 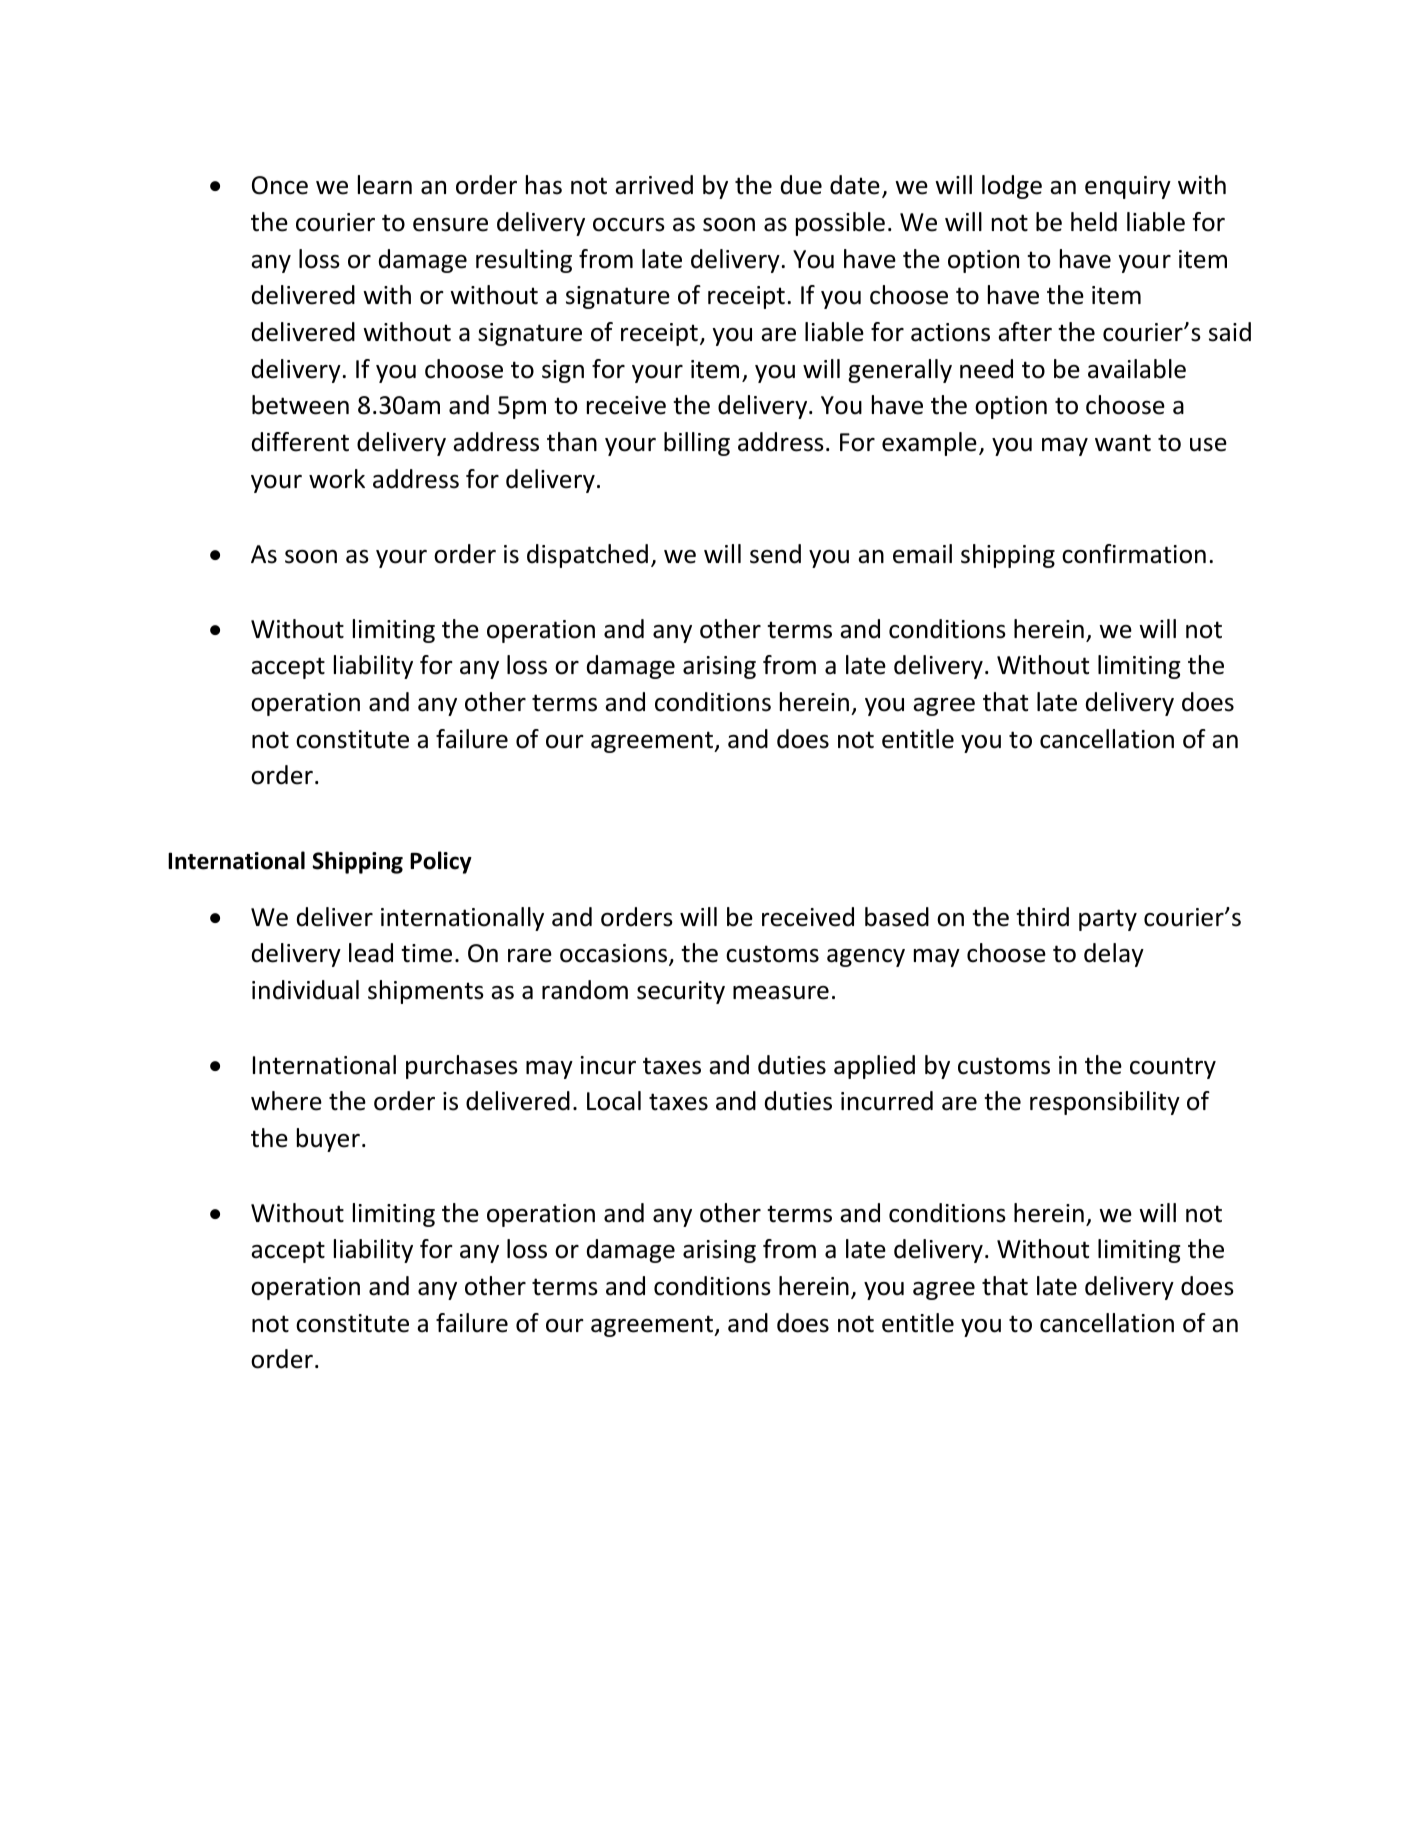 I want to click on Local, so click(x=614, y=1101).
